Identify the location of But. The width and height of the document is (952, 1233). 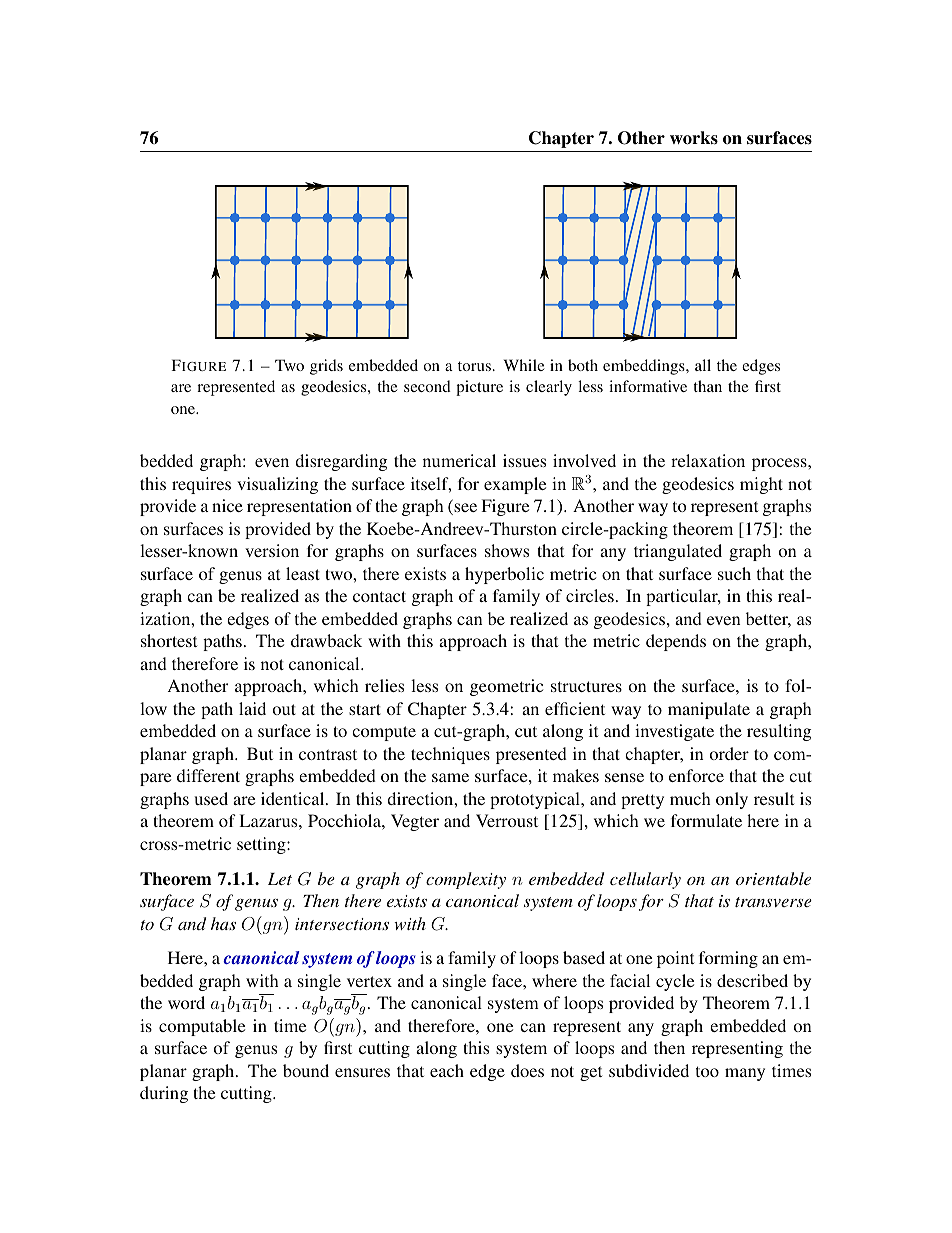
(260, 753).
